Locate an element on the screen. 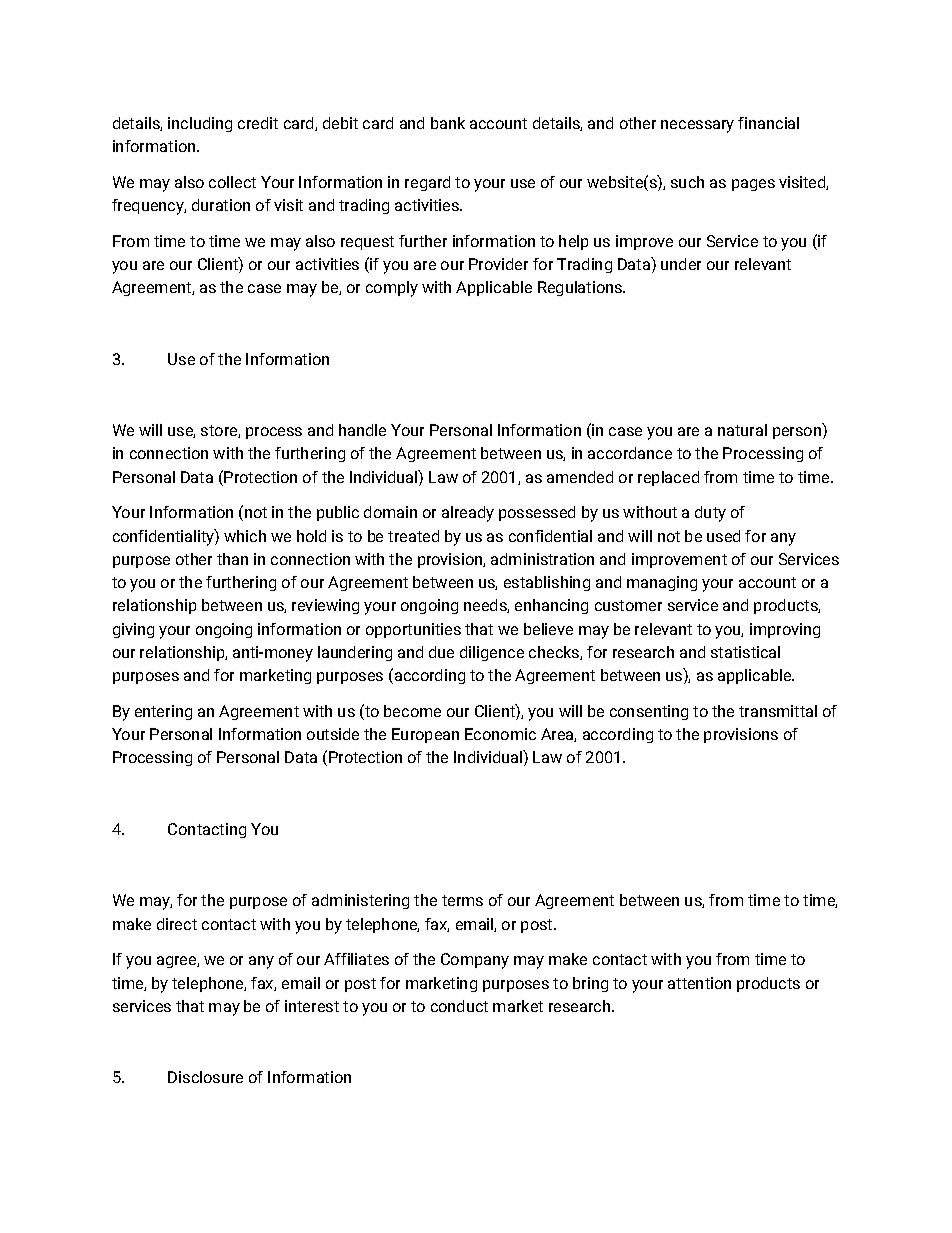 Image resolution: width=952 pixels, height=1233 pixels. conduct is located at coordinates (459, 1006).
